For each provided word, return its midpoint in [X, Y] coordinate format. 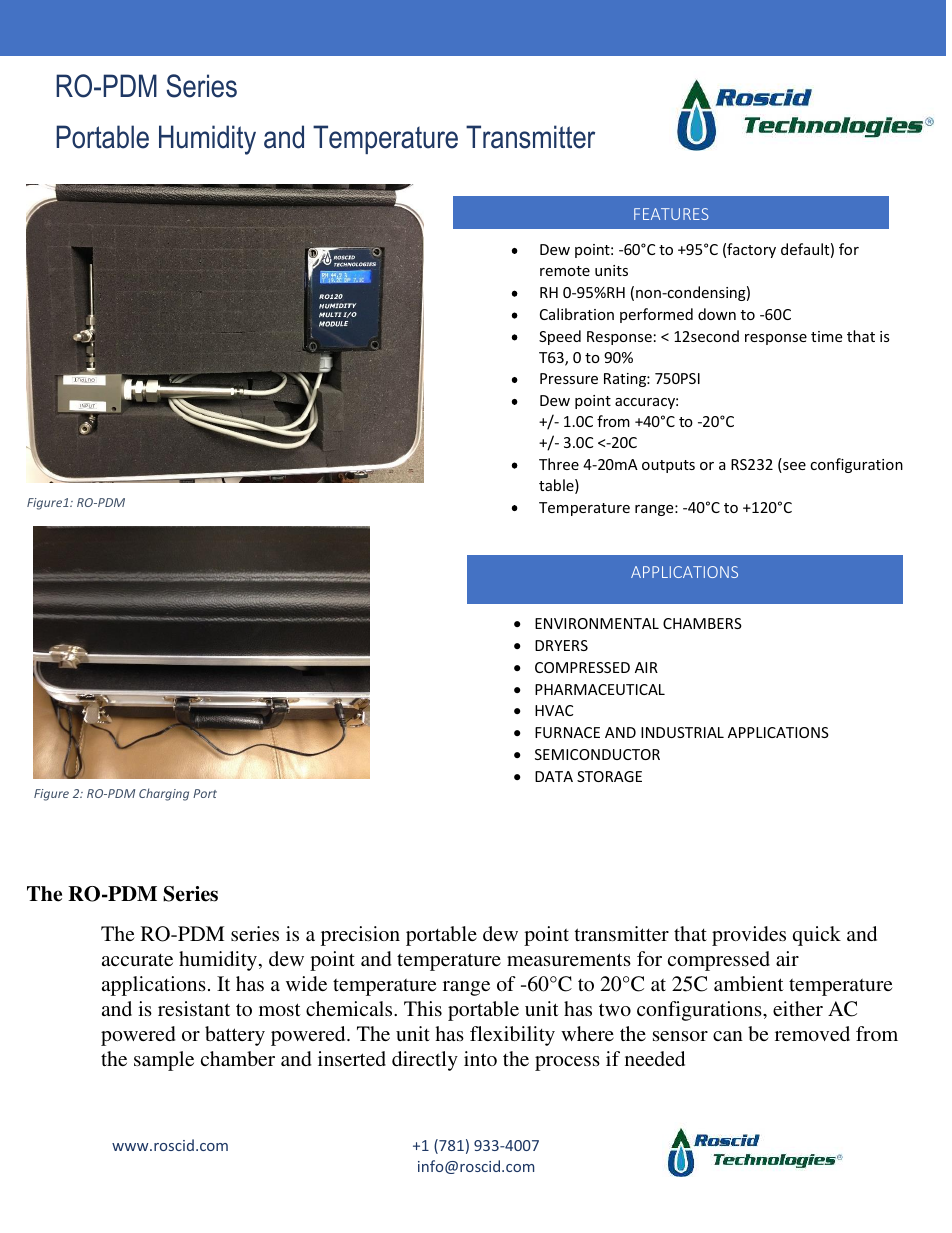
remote [565, 271]
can [728, 1036]
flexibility [512, 1036]
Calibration [577, 314]
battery [235, 1036]
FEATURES [671, 214]
